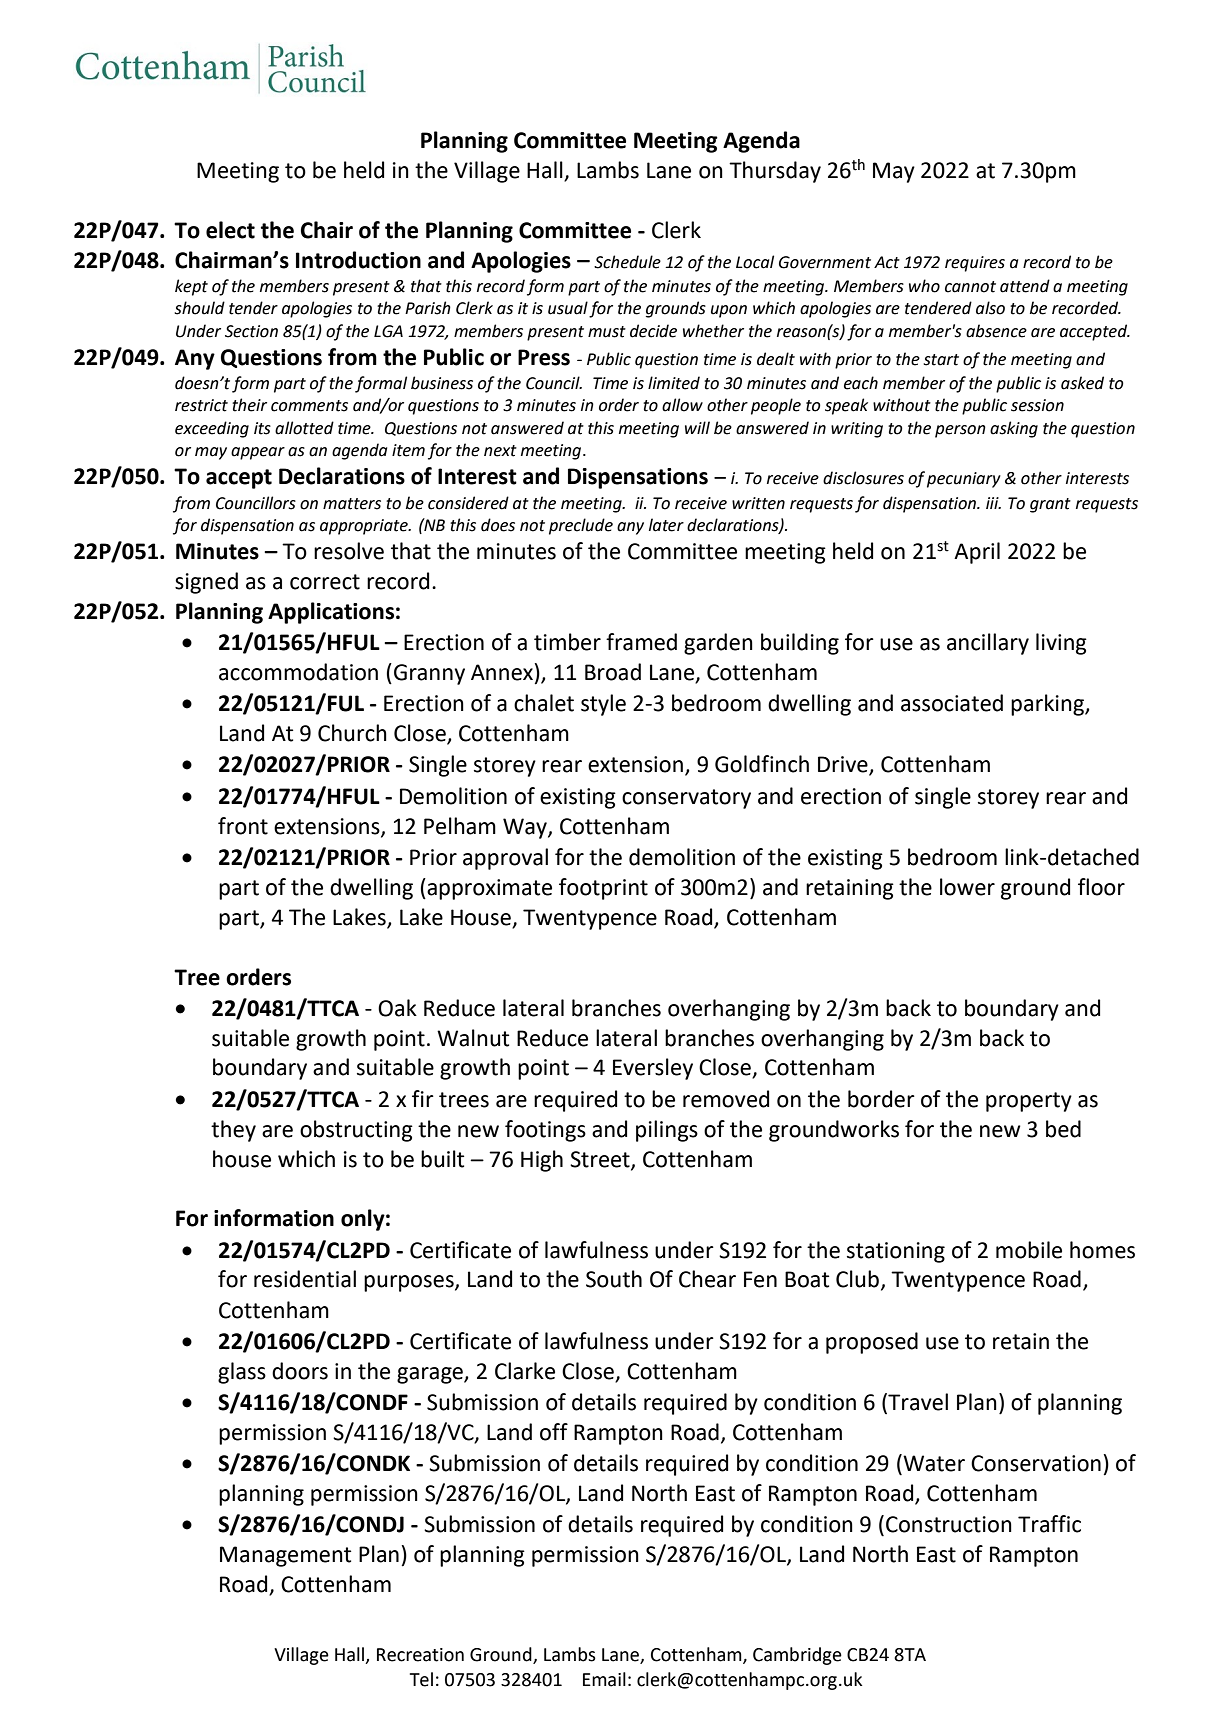 The image size is (1215, 1719). What do you see at coordinates (285, 1556) in the document?
I see `Management` at bounding box center [285, 1556].
